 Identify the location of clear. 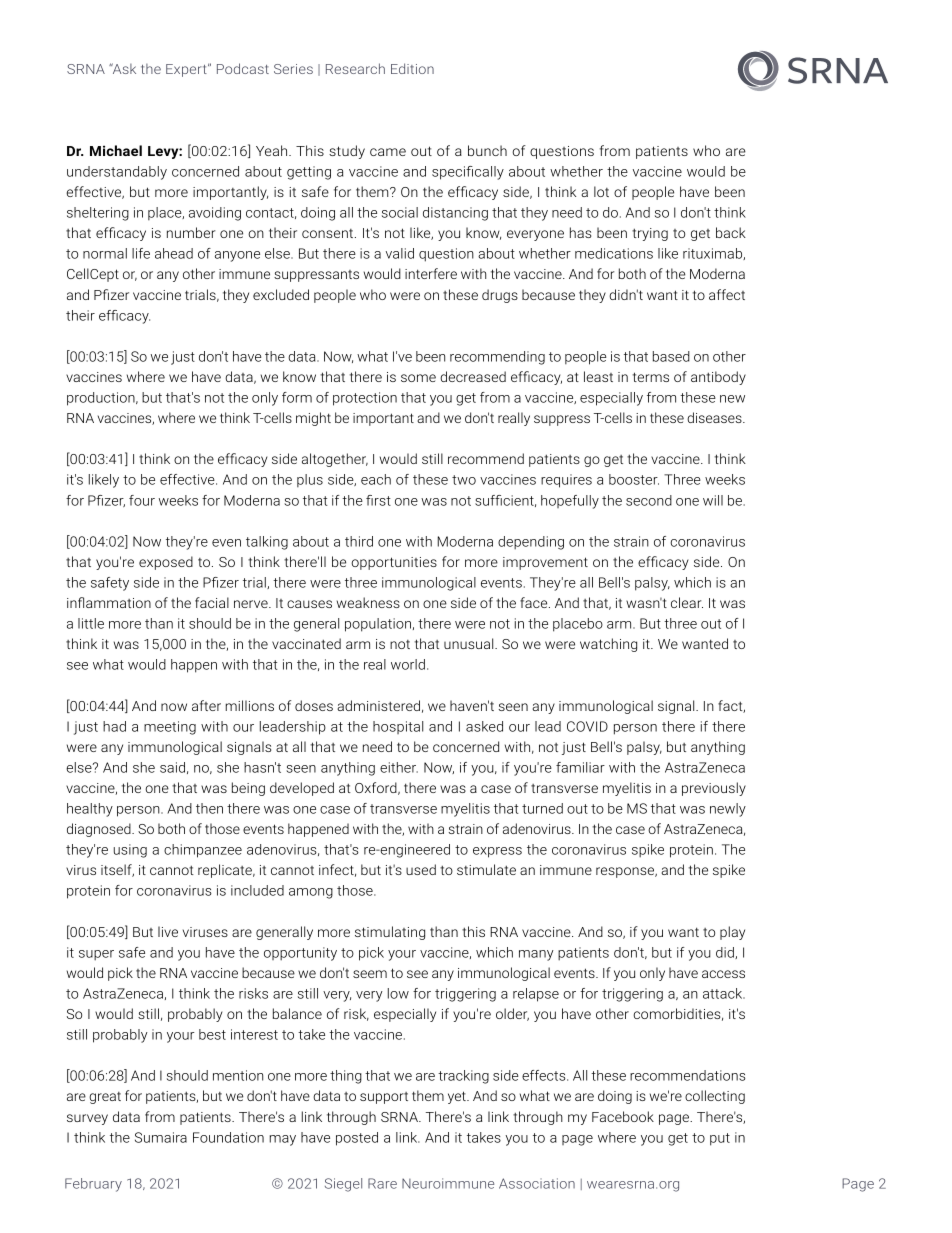
(687, 602).
